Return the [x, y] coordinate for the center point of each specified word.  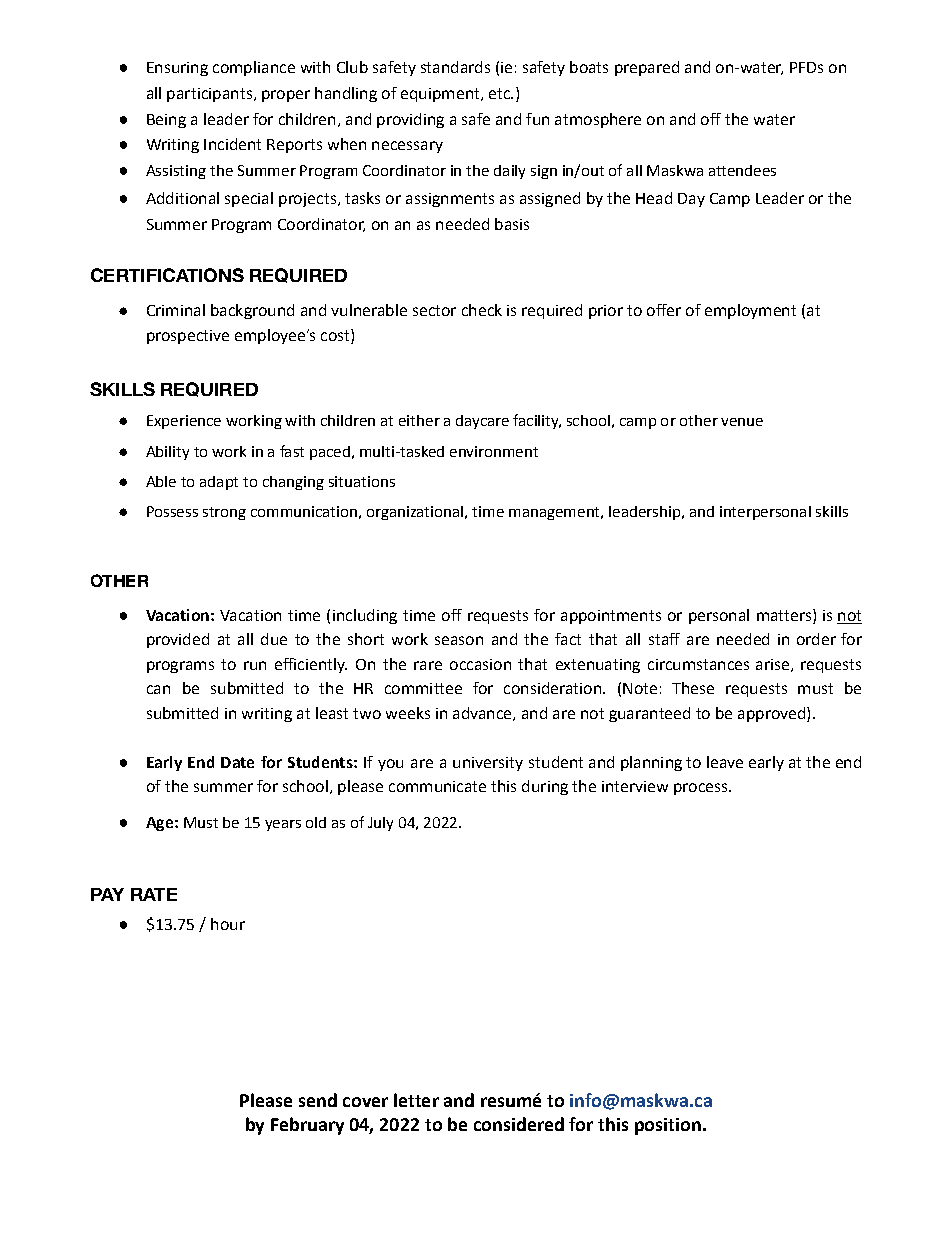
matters [784, 615]
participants [209, 95]
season [459, 640]
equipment [441, 95]
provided [178, 640]
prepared [647, 68]
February [307, 1126]
